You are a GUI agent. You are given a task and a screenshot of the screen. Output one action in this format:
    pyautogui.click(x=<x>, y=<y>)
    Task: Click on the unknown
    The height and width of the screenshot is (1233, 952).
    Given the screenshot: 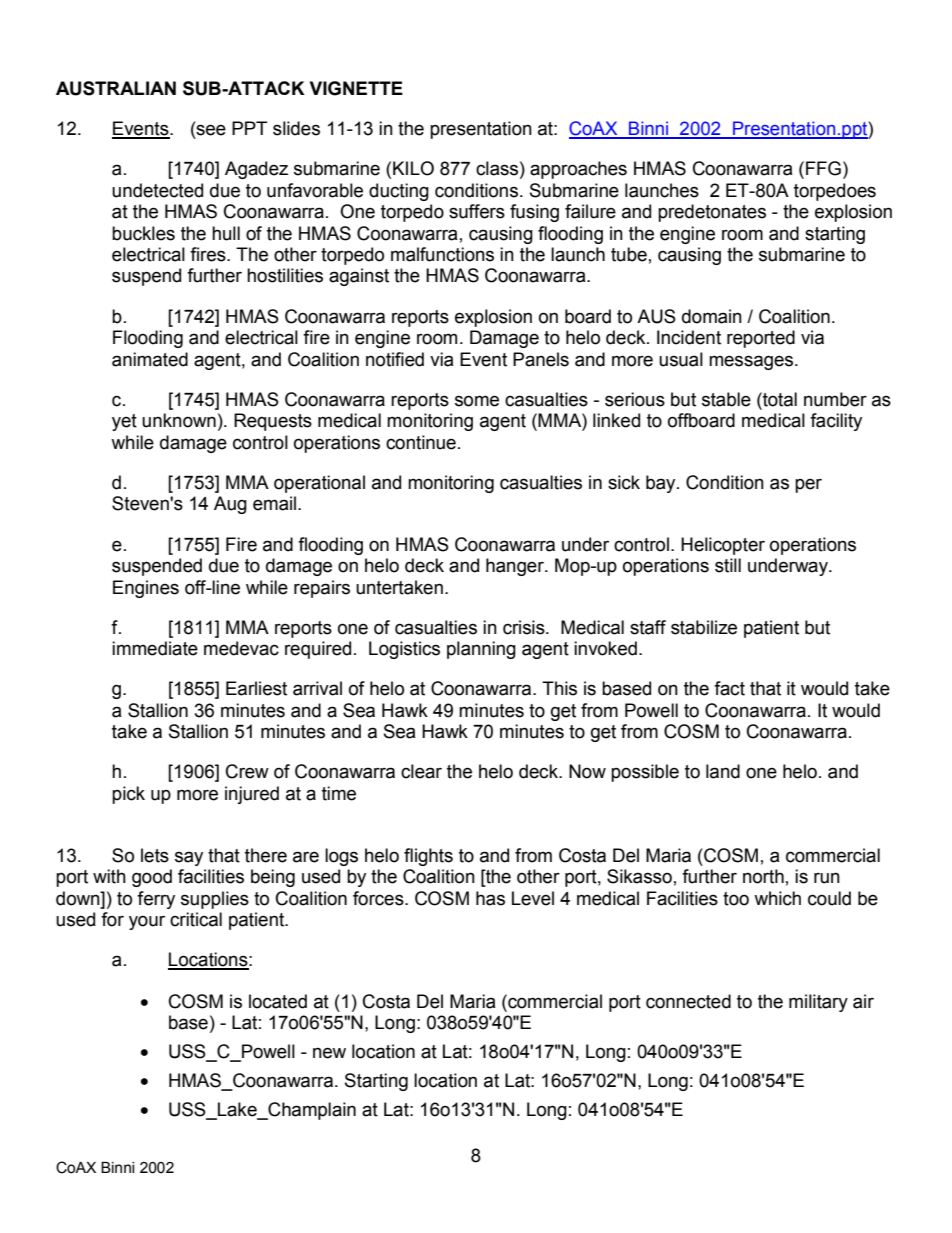 What is the action you would take?
    pyautogui.click(x=179, y=420)
